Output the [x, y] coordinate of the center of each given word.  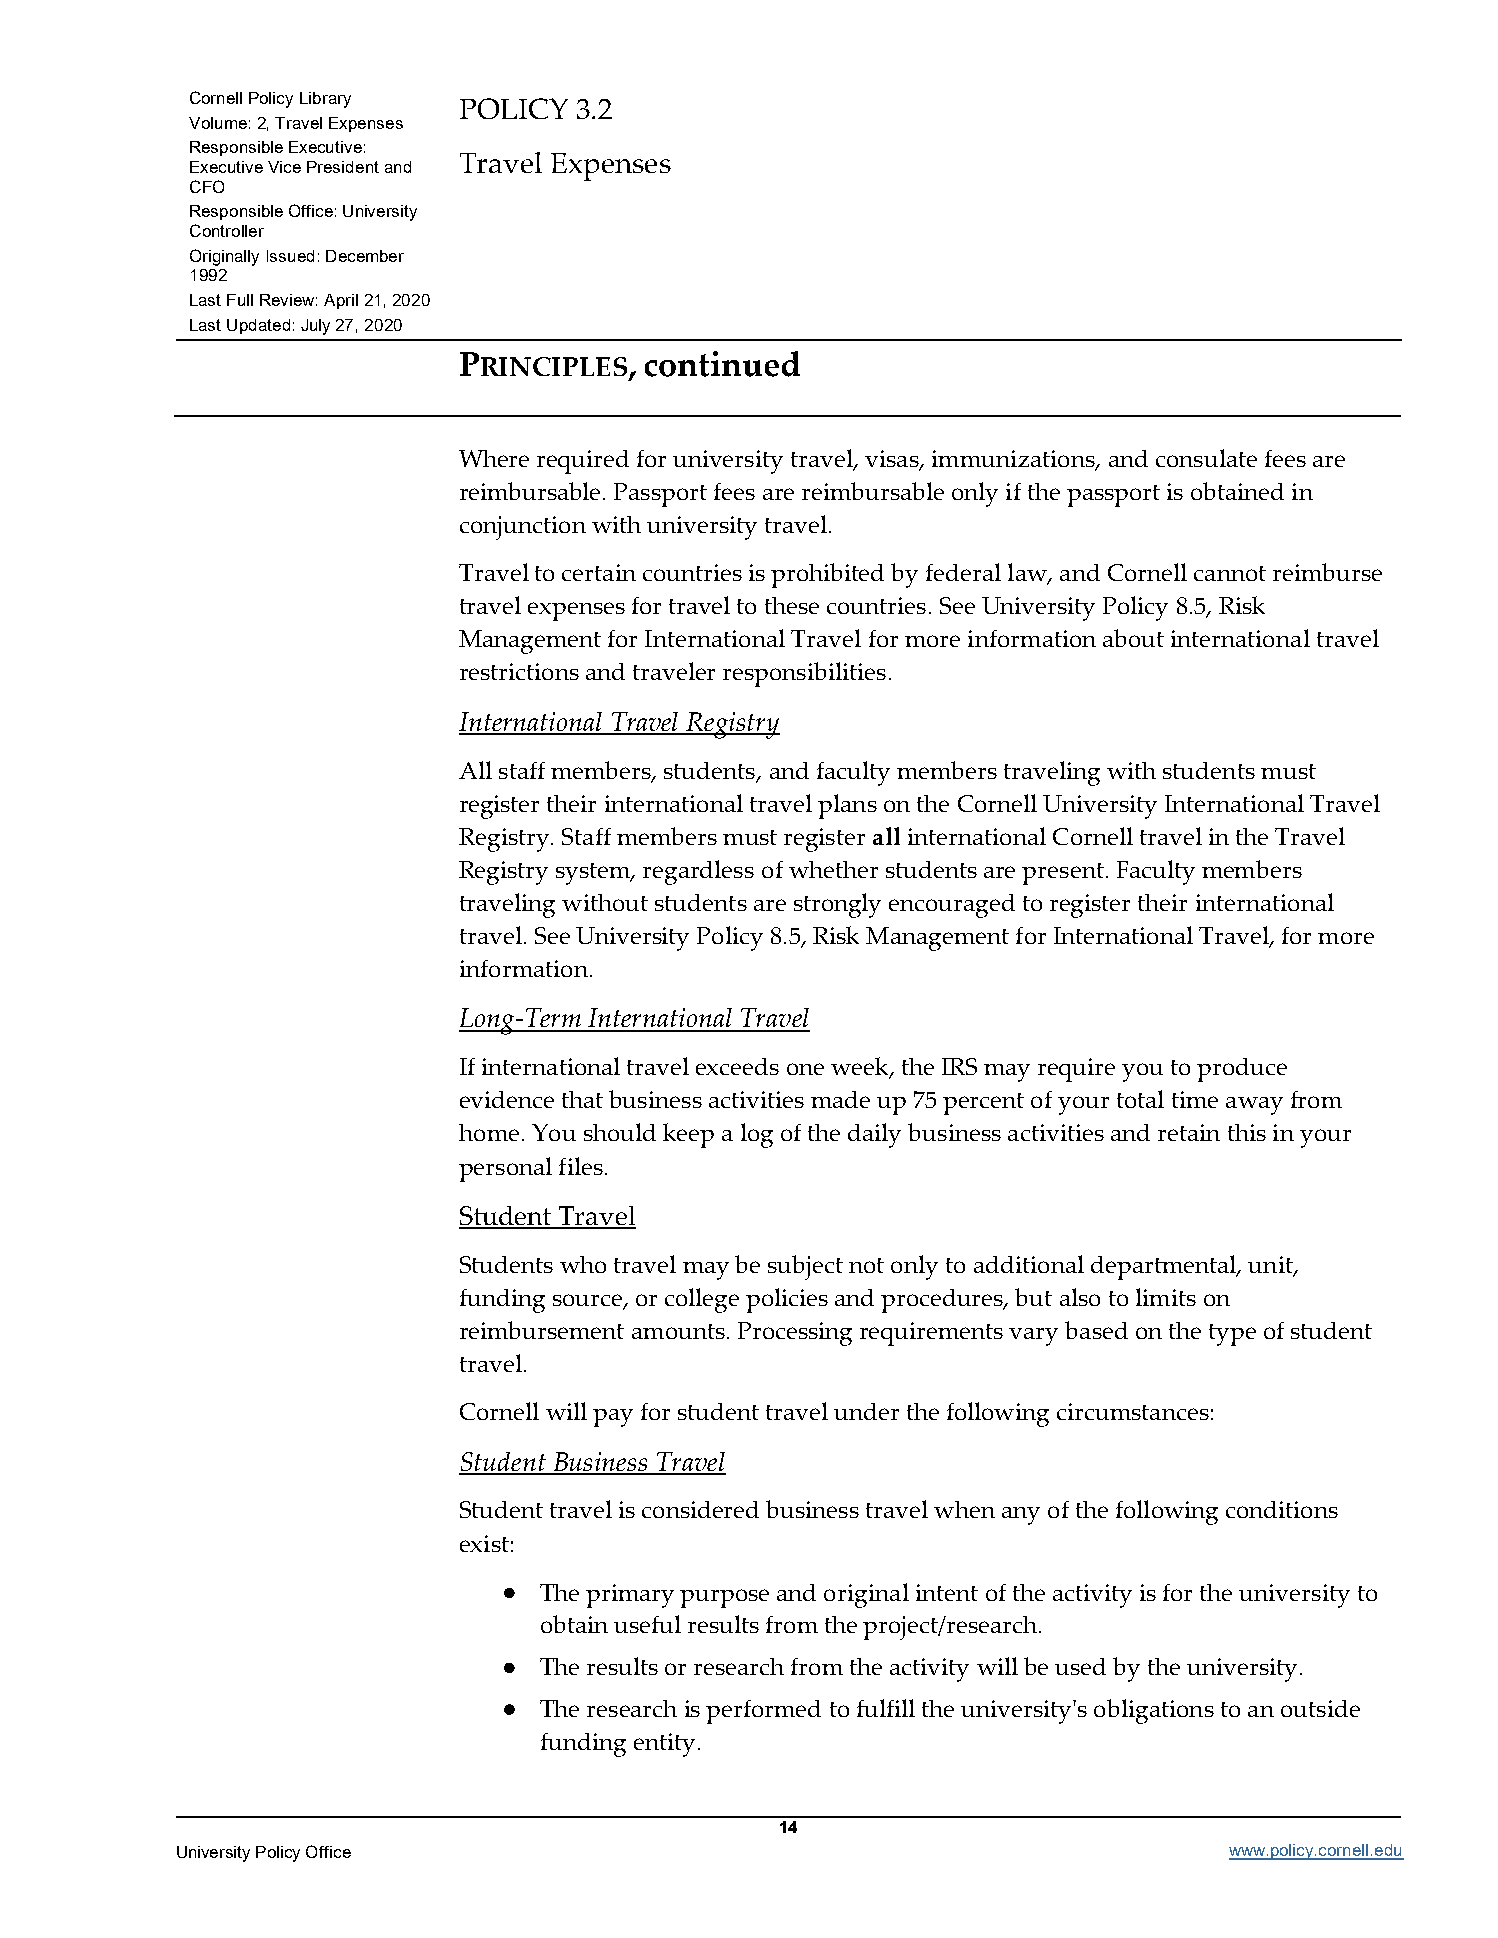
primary [630, 1596]
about [1133, 638]
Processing [795, 1334]
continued [722, 364]
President [343, 167]
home [489, 1132]
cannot [1230, 573]
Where [494, 458]
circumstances [1133, 1411]
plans [847, 806]
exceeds [737, 1066]
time [1195, 1099]
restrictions [519, 671]
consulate [1206, 458]
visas [893, 460]
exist [484, 1543]
